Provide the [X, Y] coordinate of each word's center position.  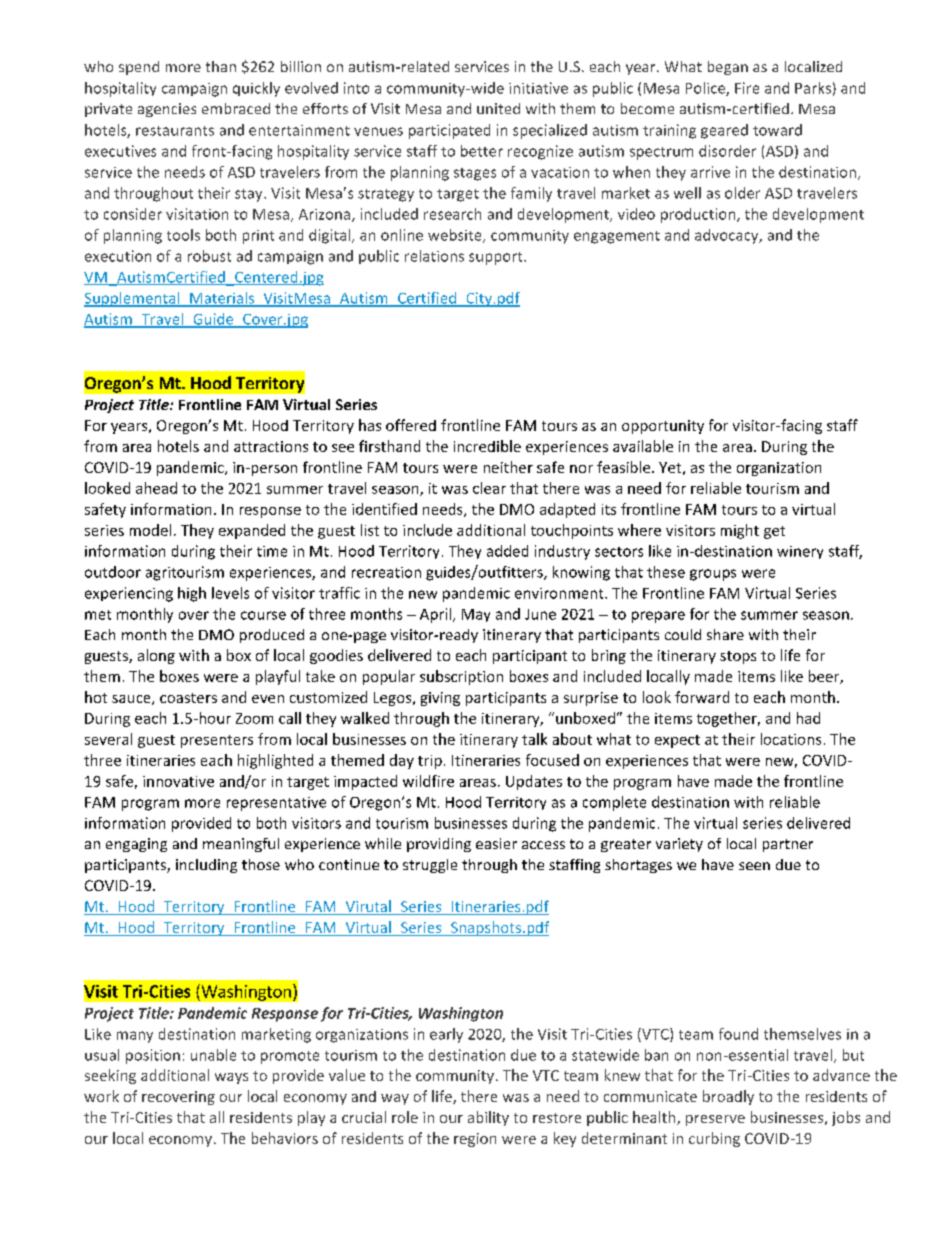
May [476, 615]
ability [488, 1118]
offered [411, 425]
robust [209, 256]
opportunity [663, 427]
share [725, 634]
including [206, 866]
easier [496, 843]
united [498, 108]
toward [777, 130]
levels [230, 593]
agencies [167, 110]
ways [231, 1078]
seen [754, 866]
